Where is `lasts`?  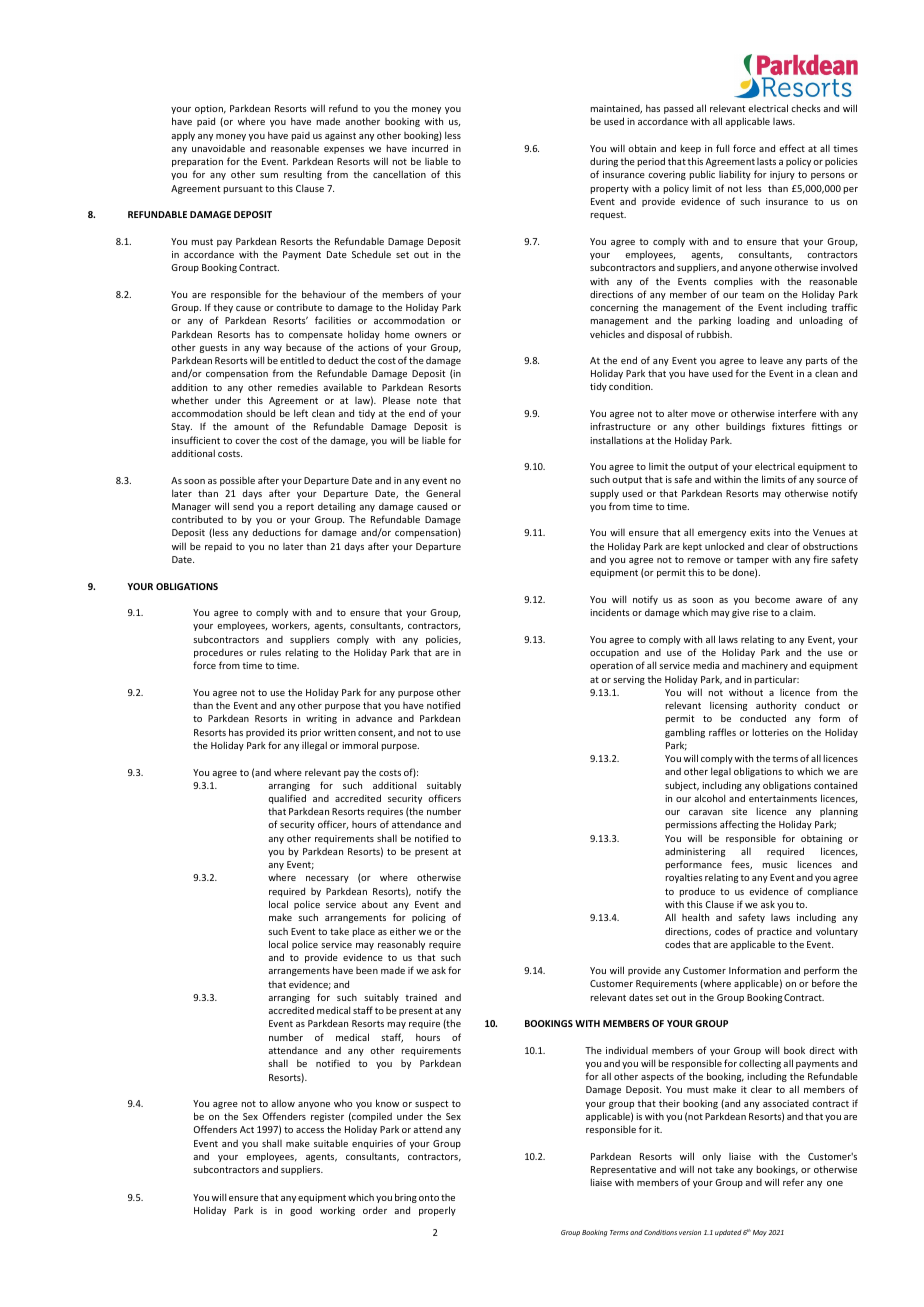 lasts is located at coordinates (766, 161).
